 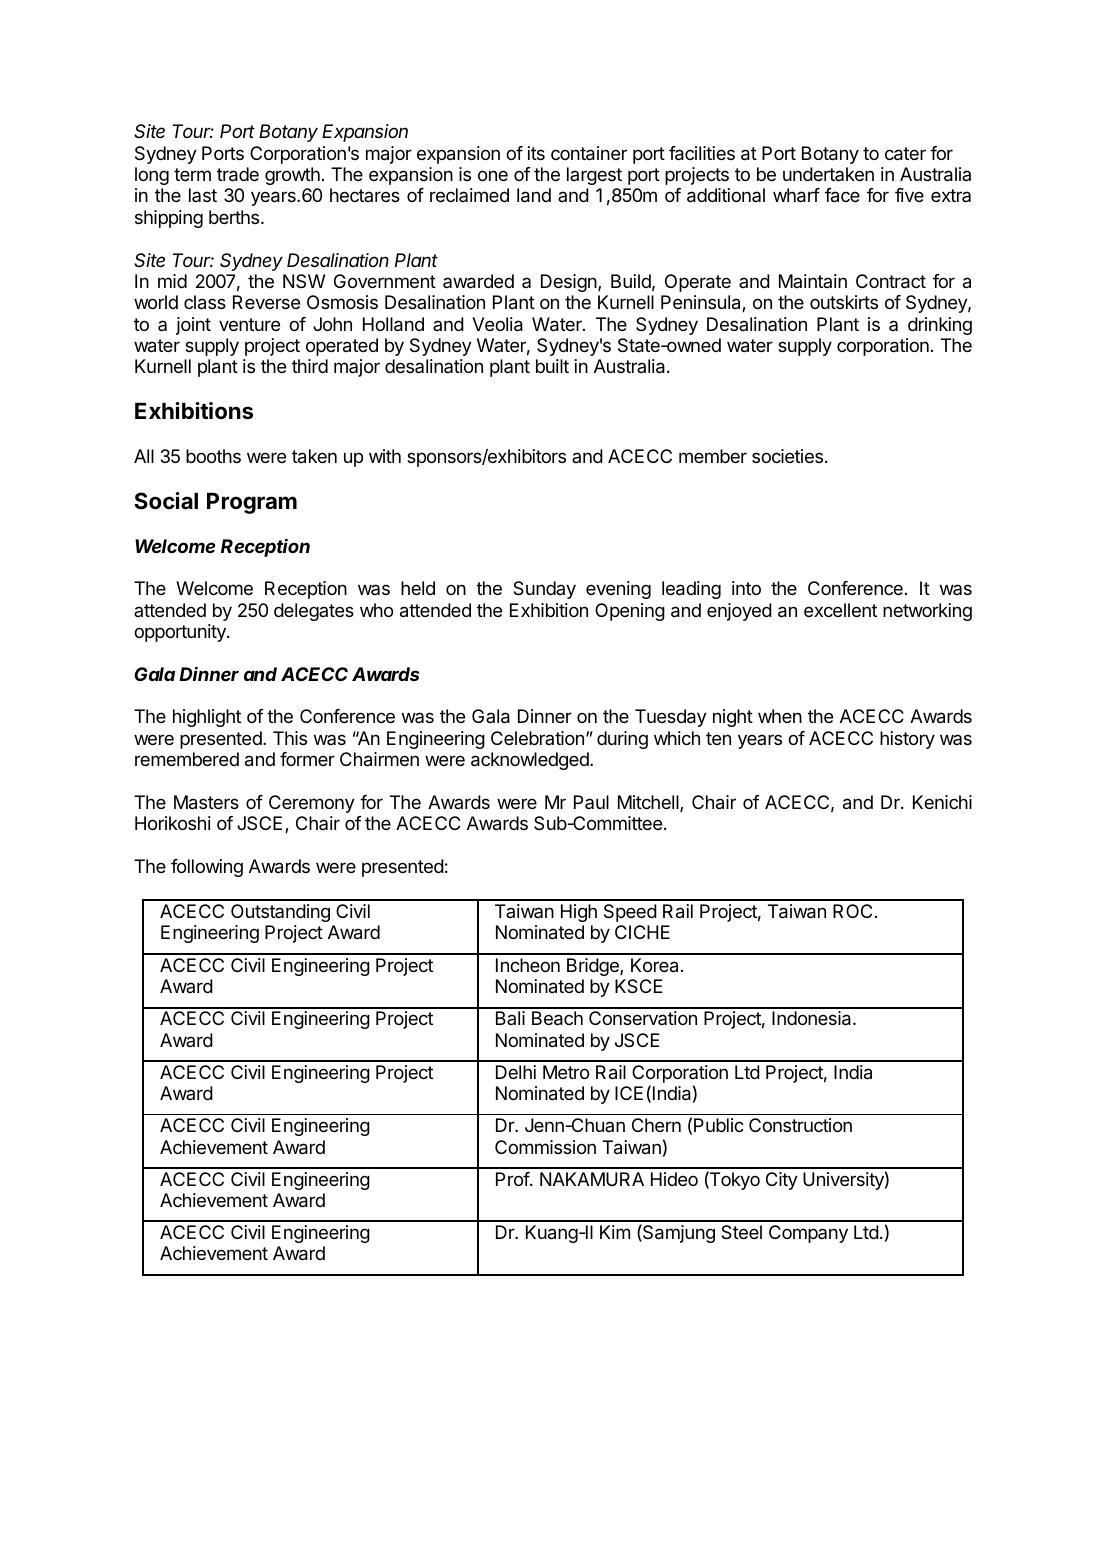 What do you see at coordinates (852, 911) in the screenshot?
I see `ROC` at bounding box center [852, 911].
